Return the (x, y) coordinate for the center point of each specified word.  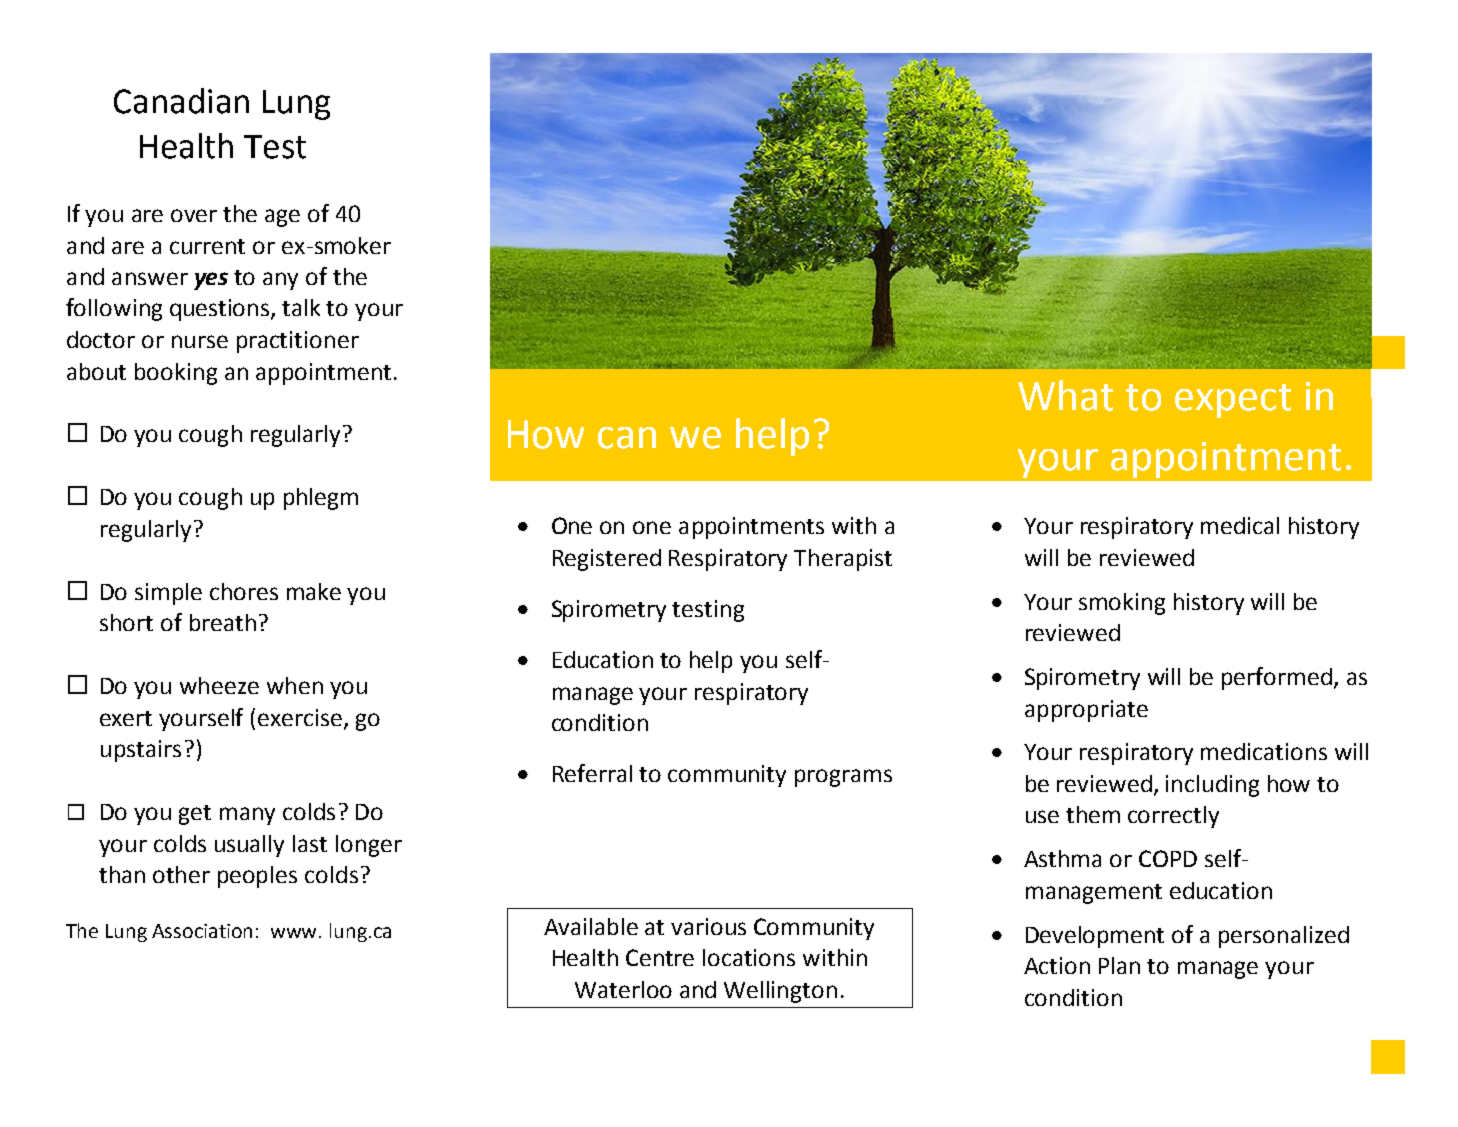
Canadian (181, 101)
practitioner (298, 342)
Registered (607, 560)
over (194, 215)
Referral (592, 773)
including (1212, 786)
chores (244, 591)
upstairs (141, 751)
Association (202, 931)
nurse (200, 341)
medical (1240, 525)
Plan (1119, 965)
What (1065, 395)
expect (1233, 401)
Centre (660, 957)
